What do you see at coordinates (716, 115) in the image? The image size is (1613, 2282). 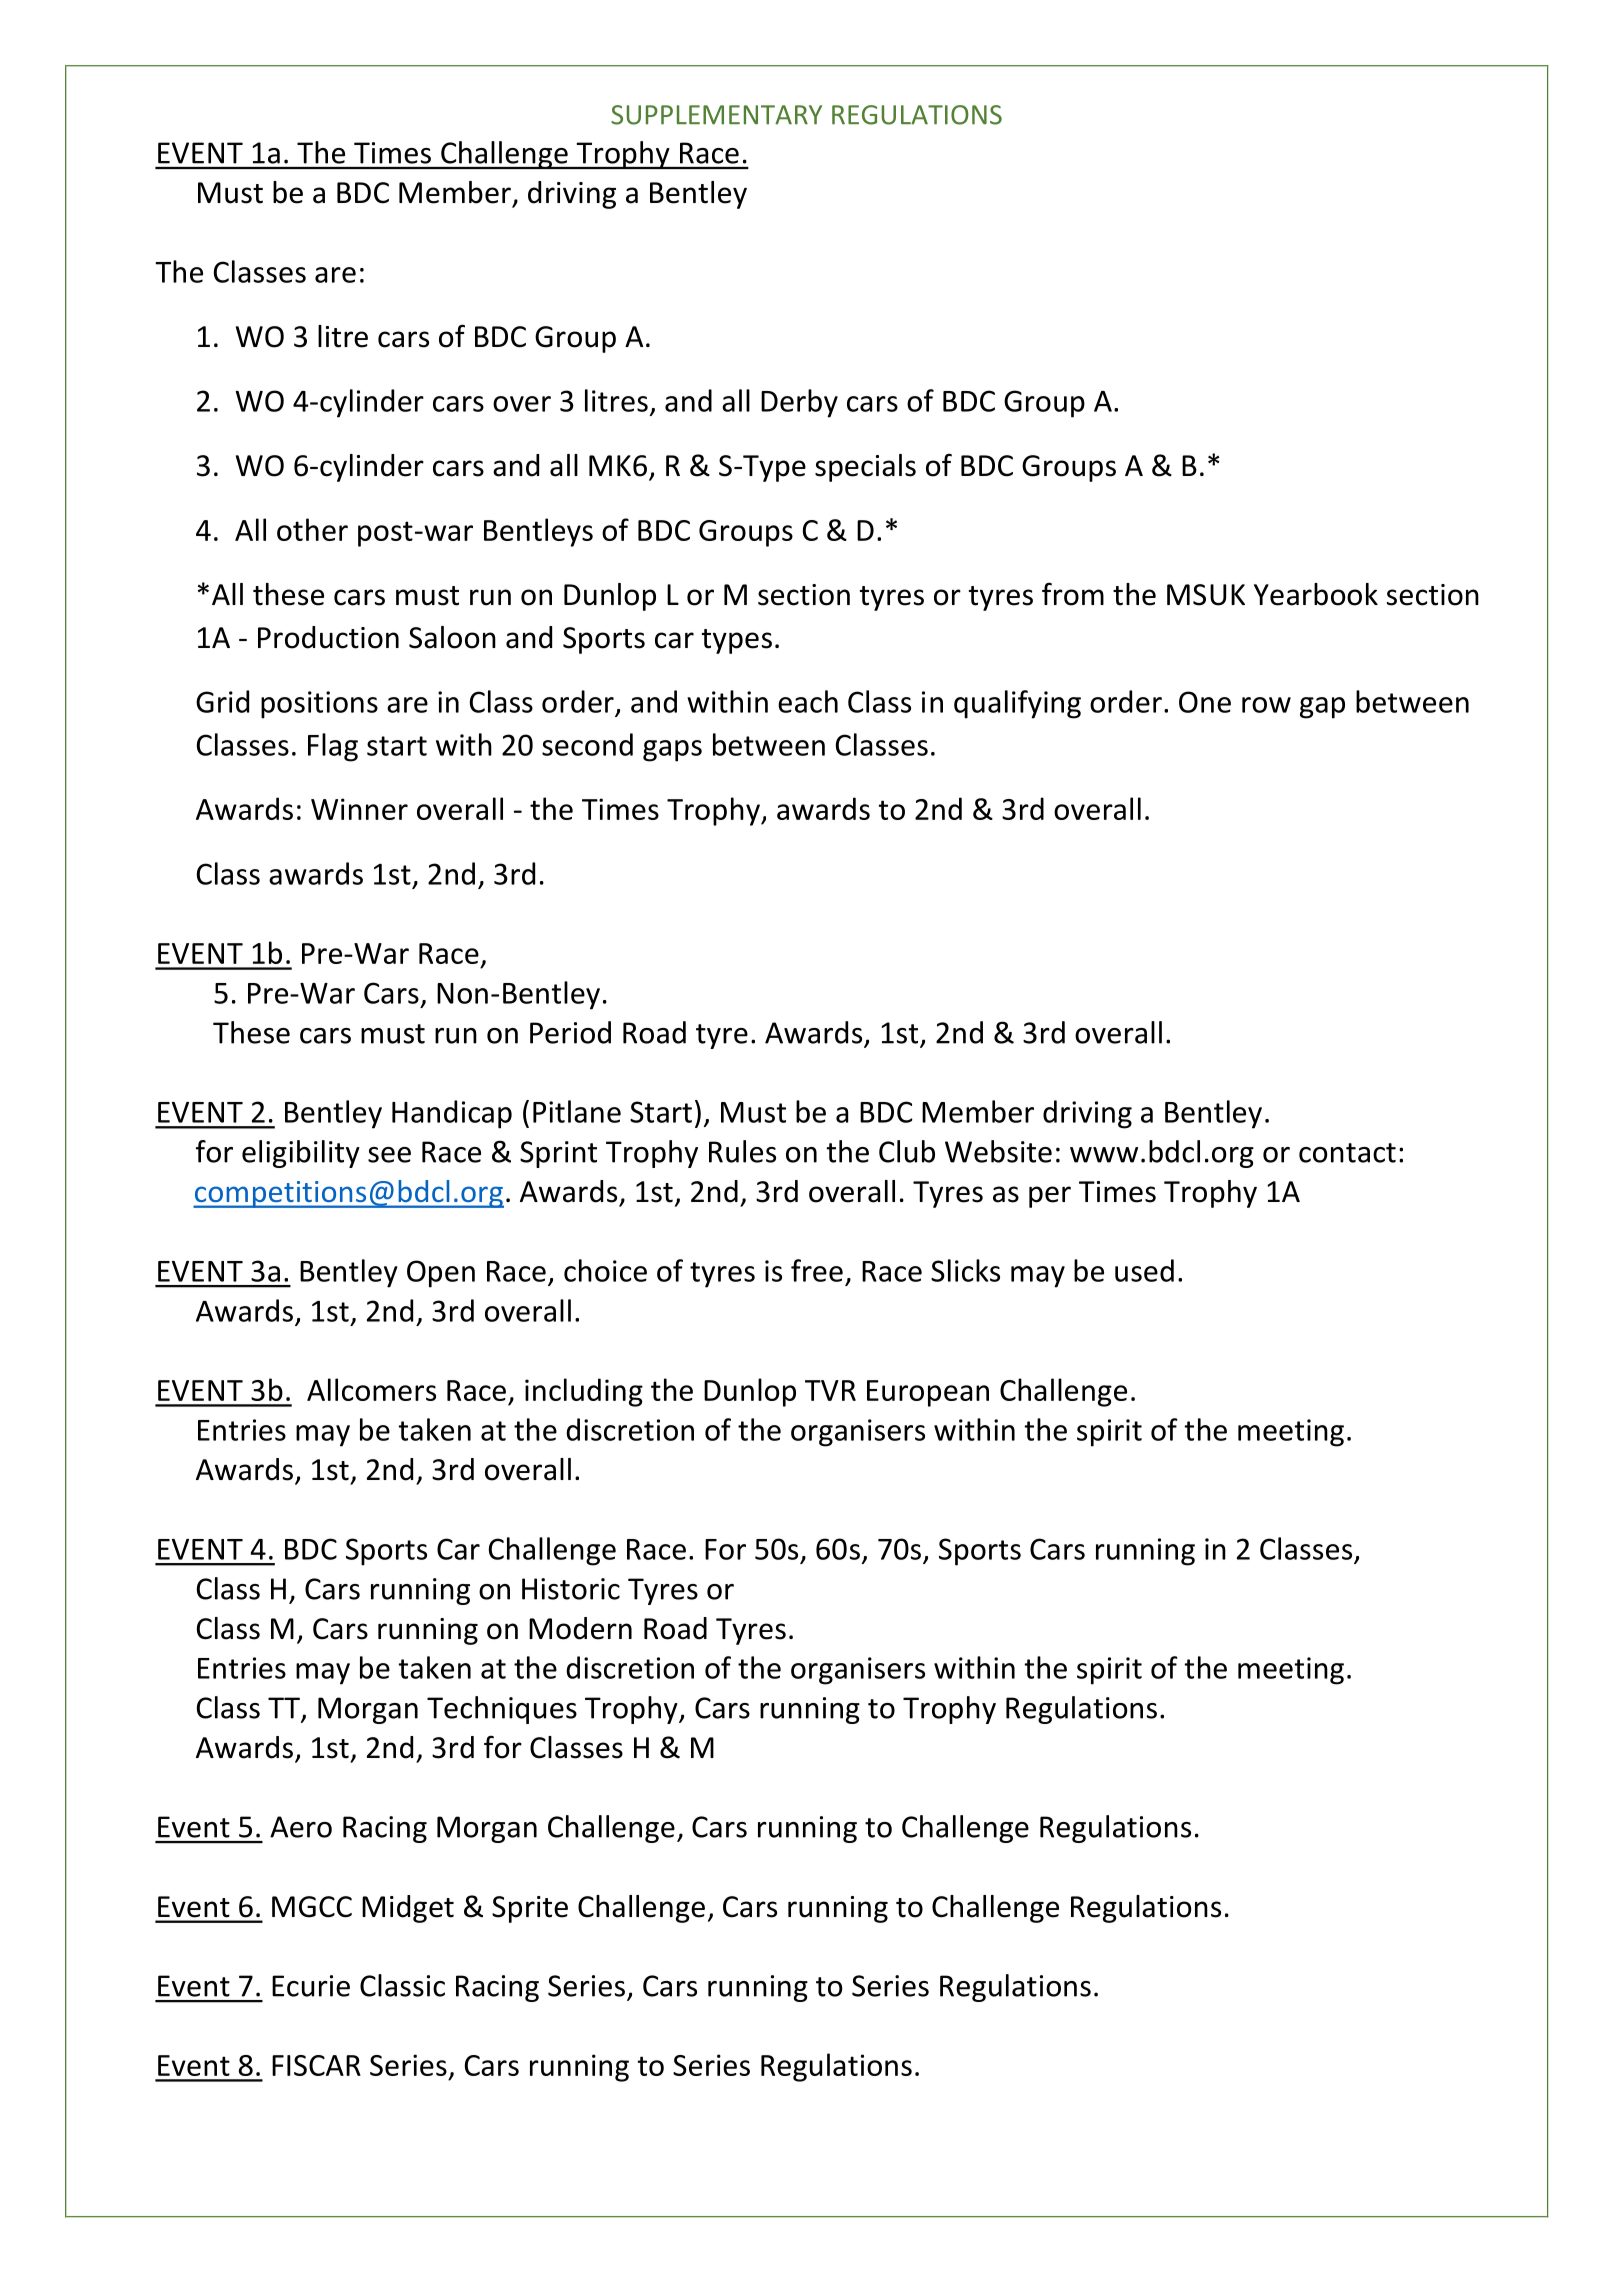 I see `SUPPLEMENTARY` at bounding box center [716, 115].
